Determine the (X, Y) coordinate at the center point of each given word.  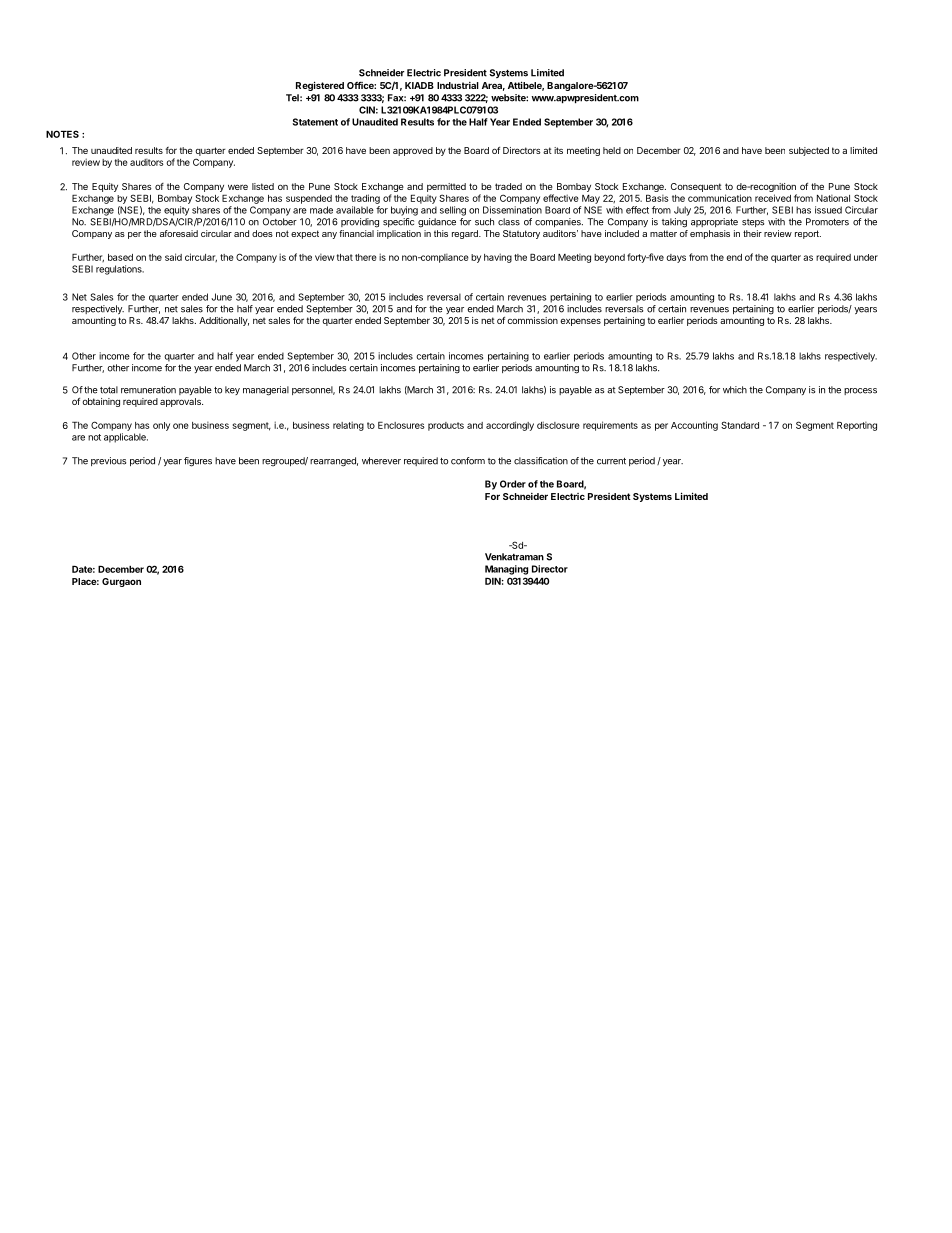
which (735, 390)
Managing (506, 570)
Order (513, 484)
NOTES (62, 134)
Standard (740, 425)
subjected (809, 151)
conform (468, 461)
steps (753, 223)
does (262, 233)
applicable (126, 438)
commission (532, 320)
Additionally (224, 321)
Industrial (458, 85)
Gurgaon (121, 582)
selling (453, 211)
